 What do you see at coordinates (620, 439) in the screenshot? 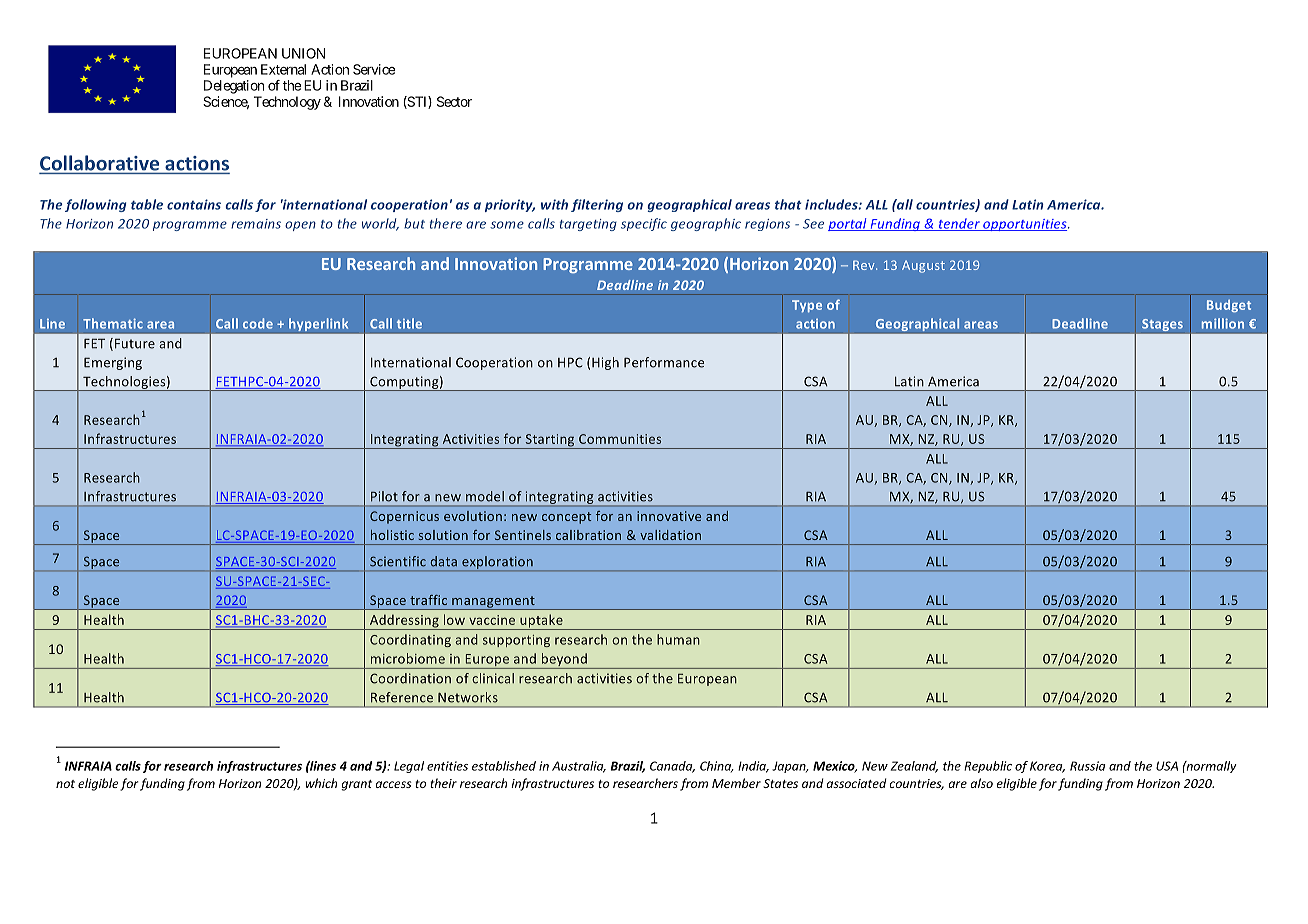
I see `Communities` at bounding box center [620, 439].
